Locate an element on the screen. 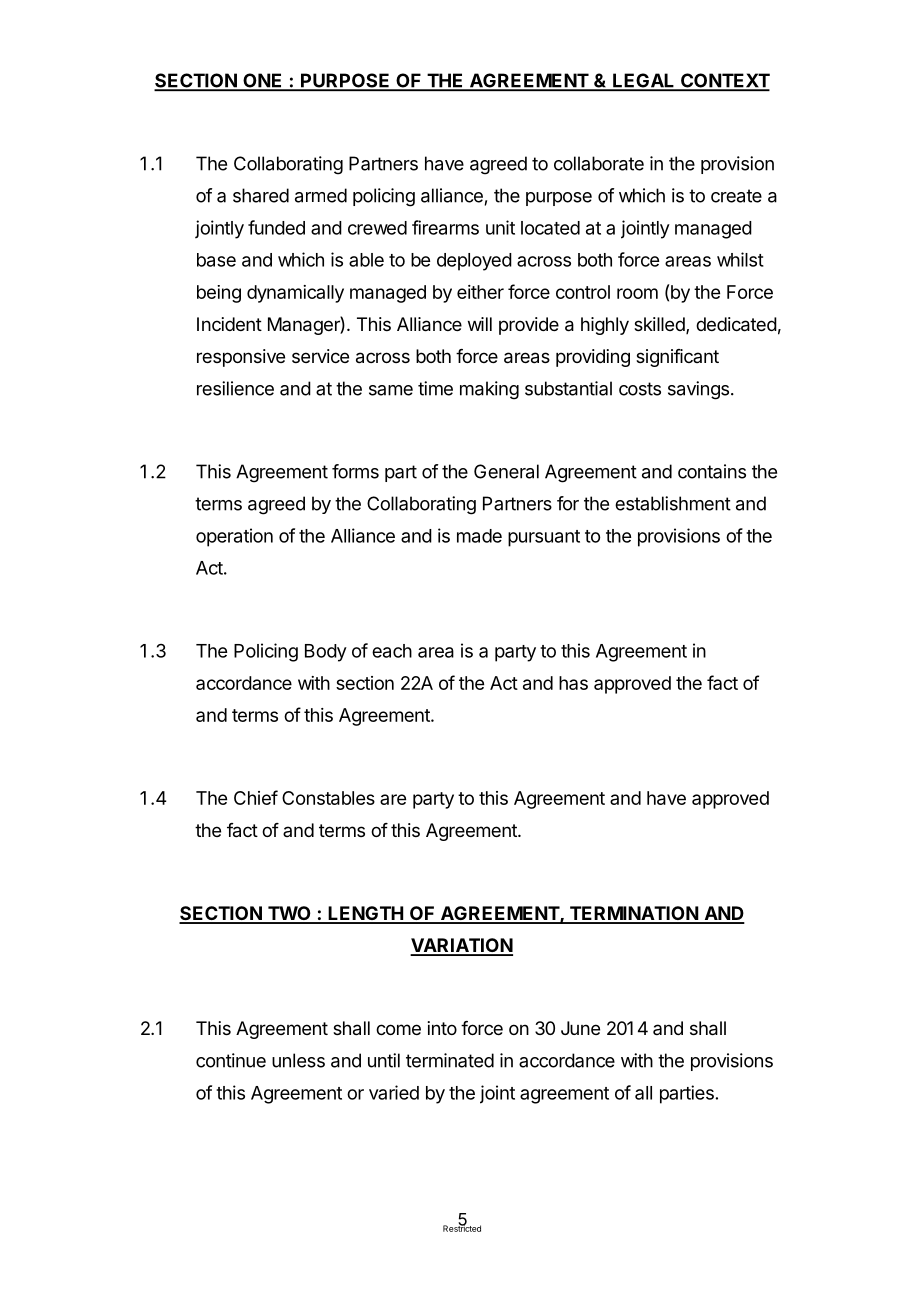  has is located at coordinates (573, 683).
